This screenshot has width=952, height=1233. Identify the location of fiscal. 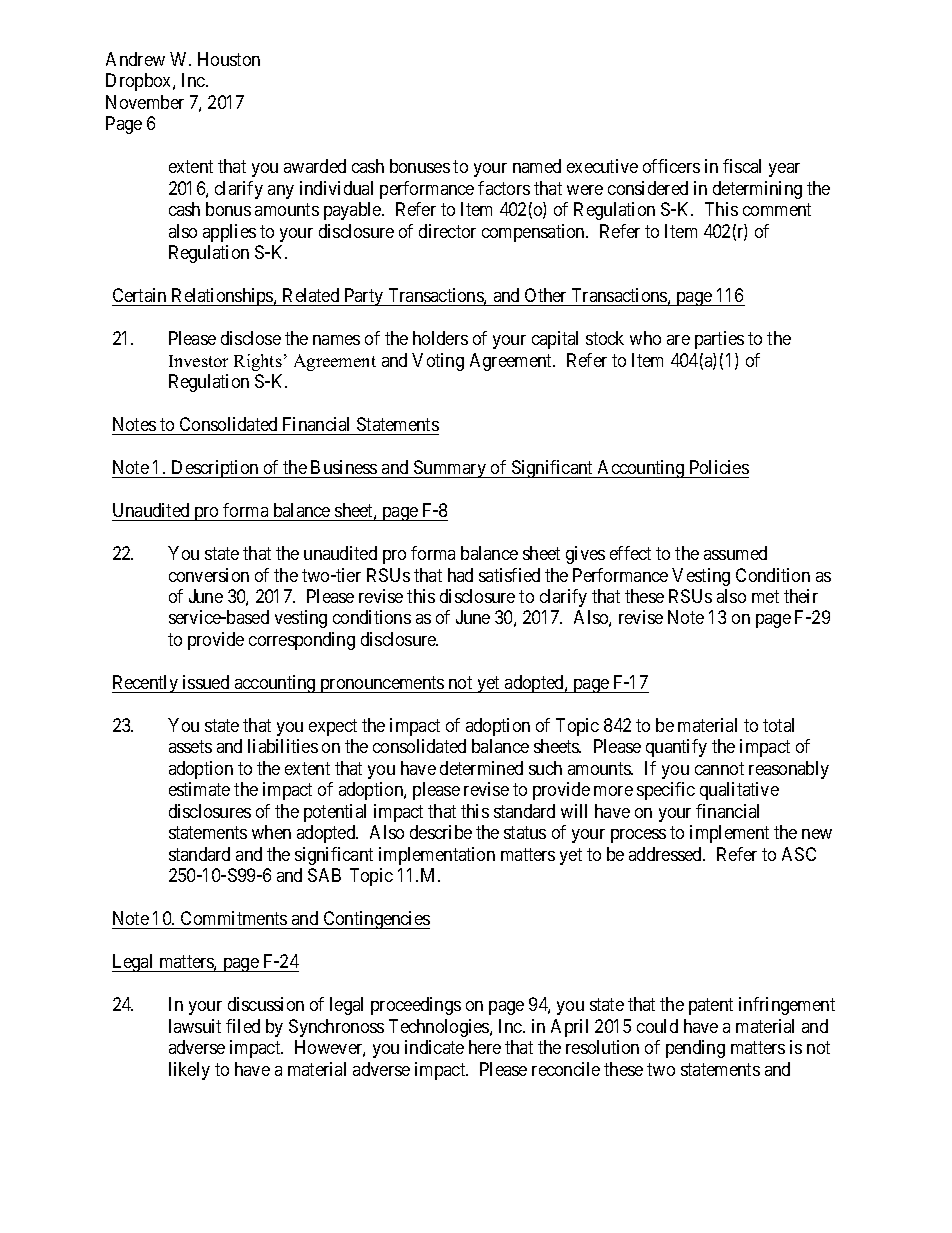
(742, 166).
